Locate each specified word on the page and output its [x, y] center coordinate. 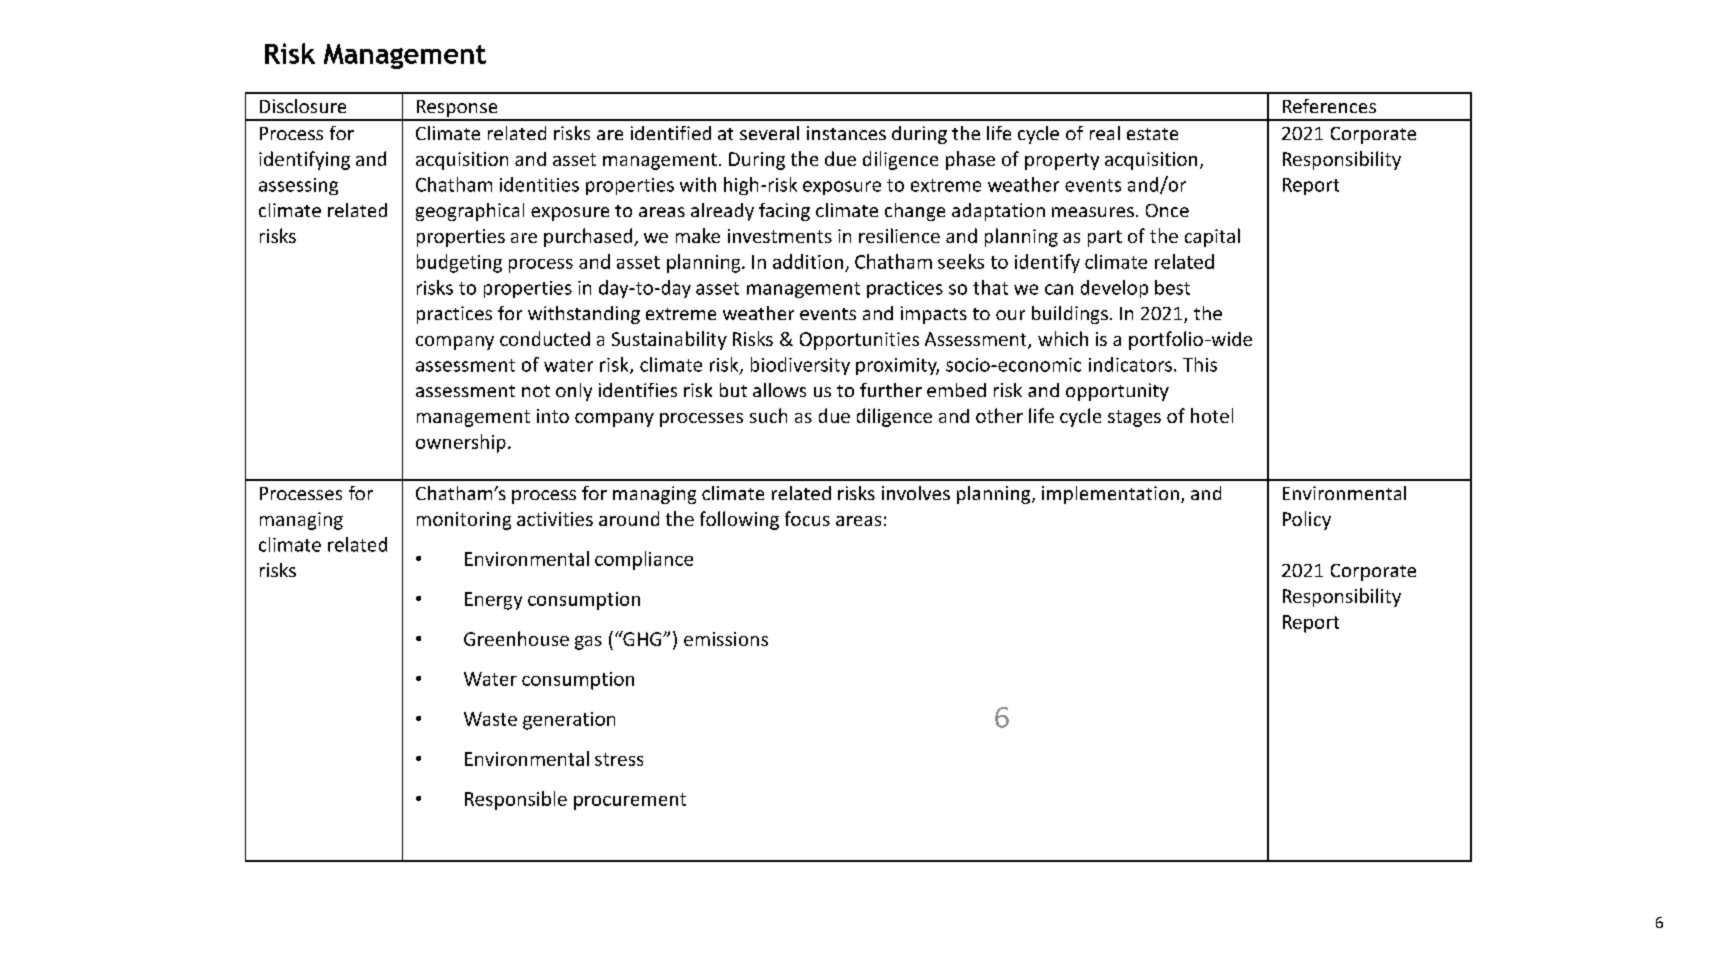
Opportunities [859, 341]
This [1200, 364]
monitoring [464, 521]
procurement [630, 801]
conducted [545, 338]
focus [807, 518]
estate [1152, 134]
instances [846, 133]
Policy [1307, 520]
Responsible [516, 800]
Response [457, 110]
